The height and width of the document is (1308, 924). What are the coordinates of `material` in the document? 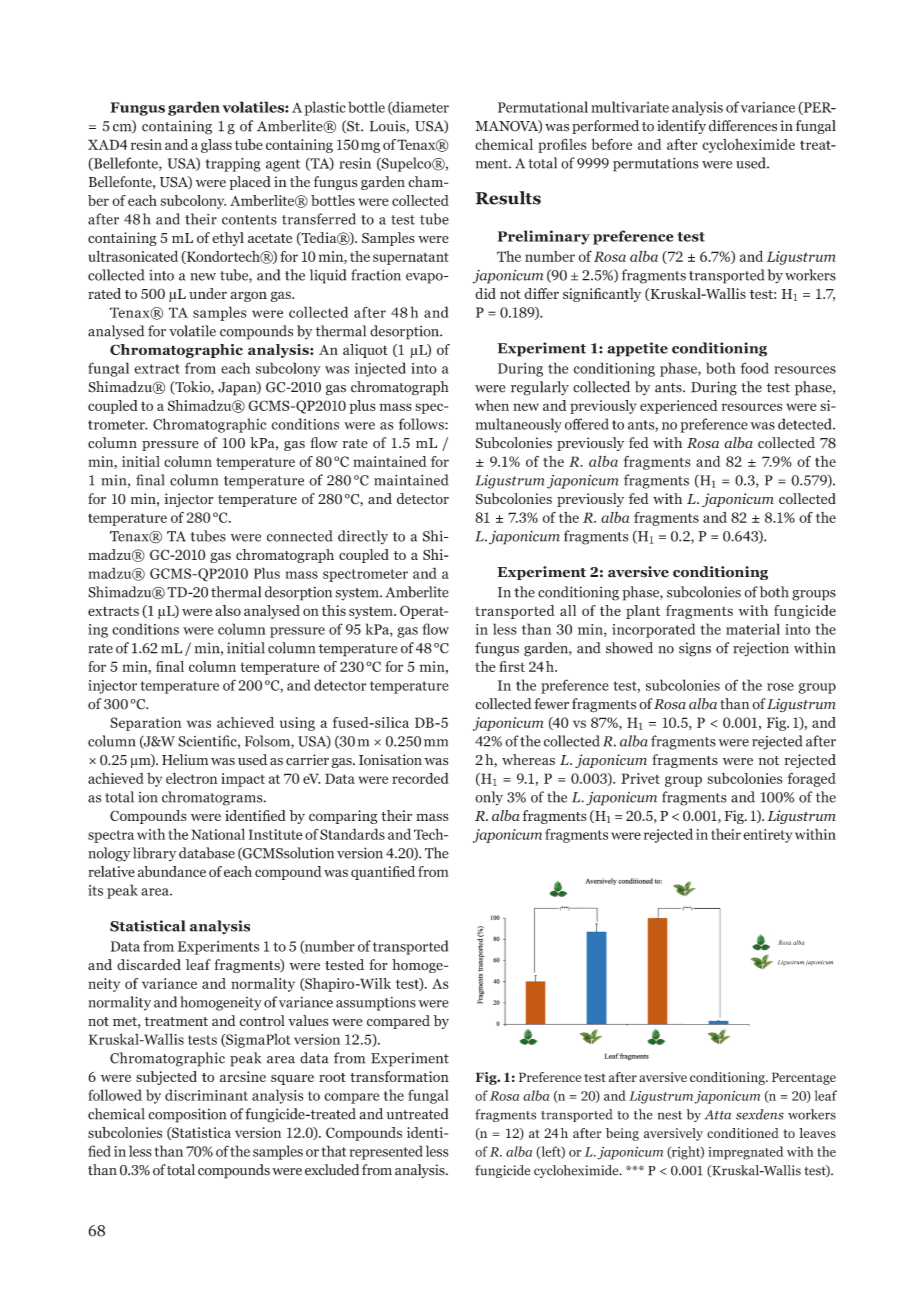 It's located at (753, 629).
